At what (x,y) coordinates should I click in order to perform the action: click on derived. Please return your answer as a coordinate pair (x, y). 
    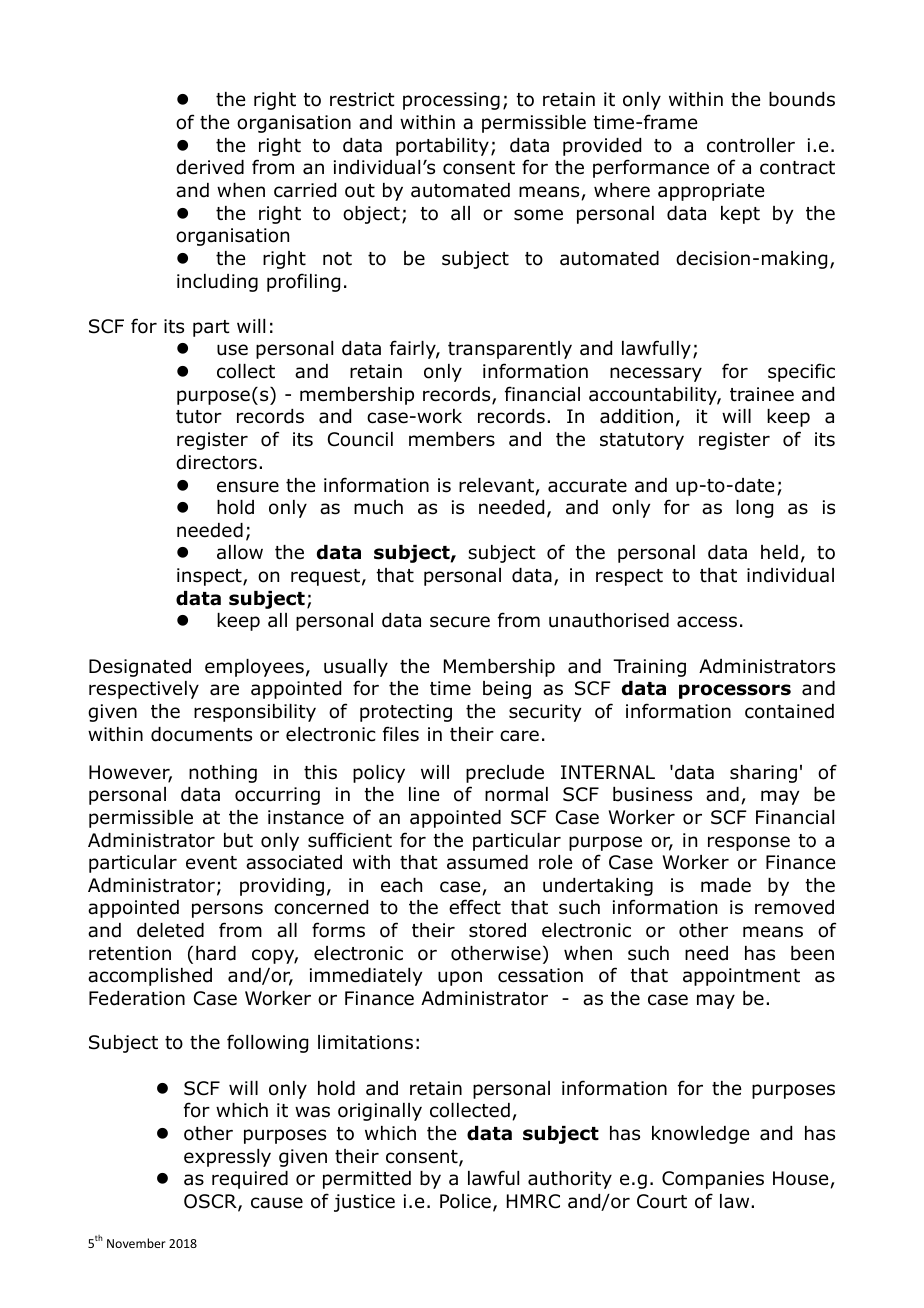
    Looking at the image, I should click on (210, 167).
